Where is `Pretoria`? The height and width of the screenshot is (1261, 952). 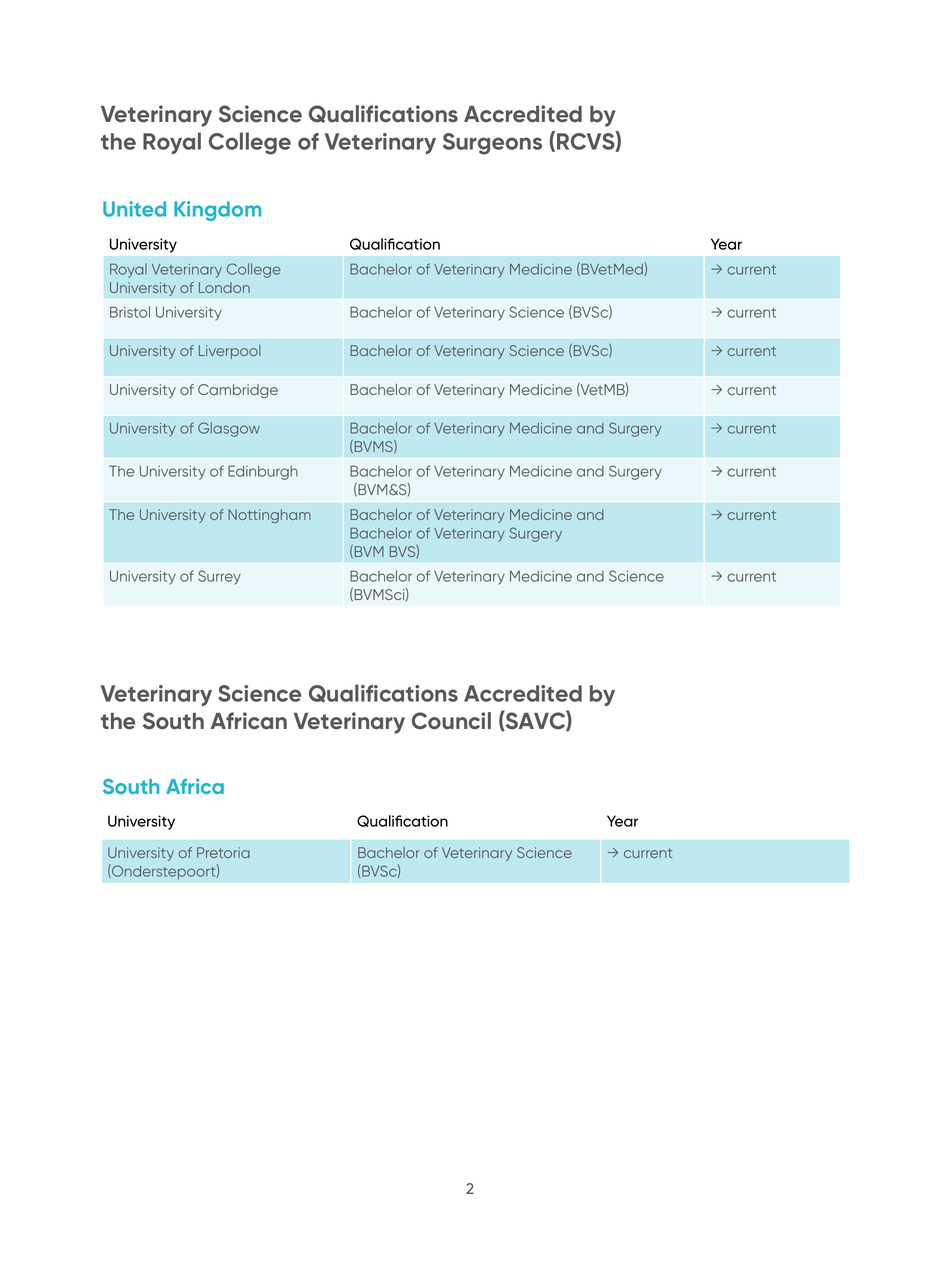 Pretoria is located at coordinates (223, 852).
